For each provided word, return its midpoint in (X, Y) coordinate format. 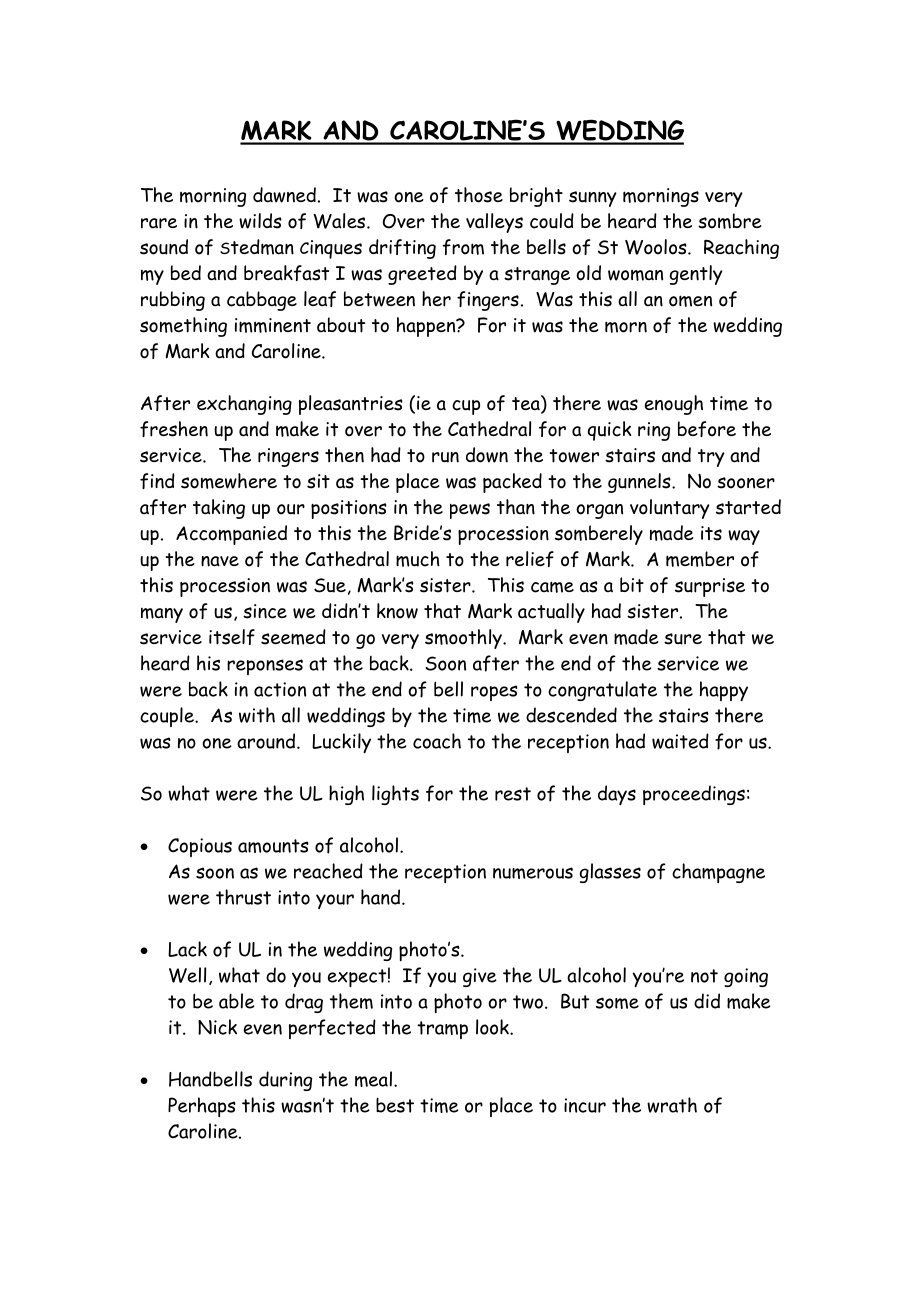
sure (683, 639)
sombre (730, 221)
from (463, 247)
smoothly (464, 639)
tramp (442, 1030)
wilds (260, 221)
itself (232, 637)
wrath (672, 1105)
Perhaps (202, 1107)
